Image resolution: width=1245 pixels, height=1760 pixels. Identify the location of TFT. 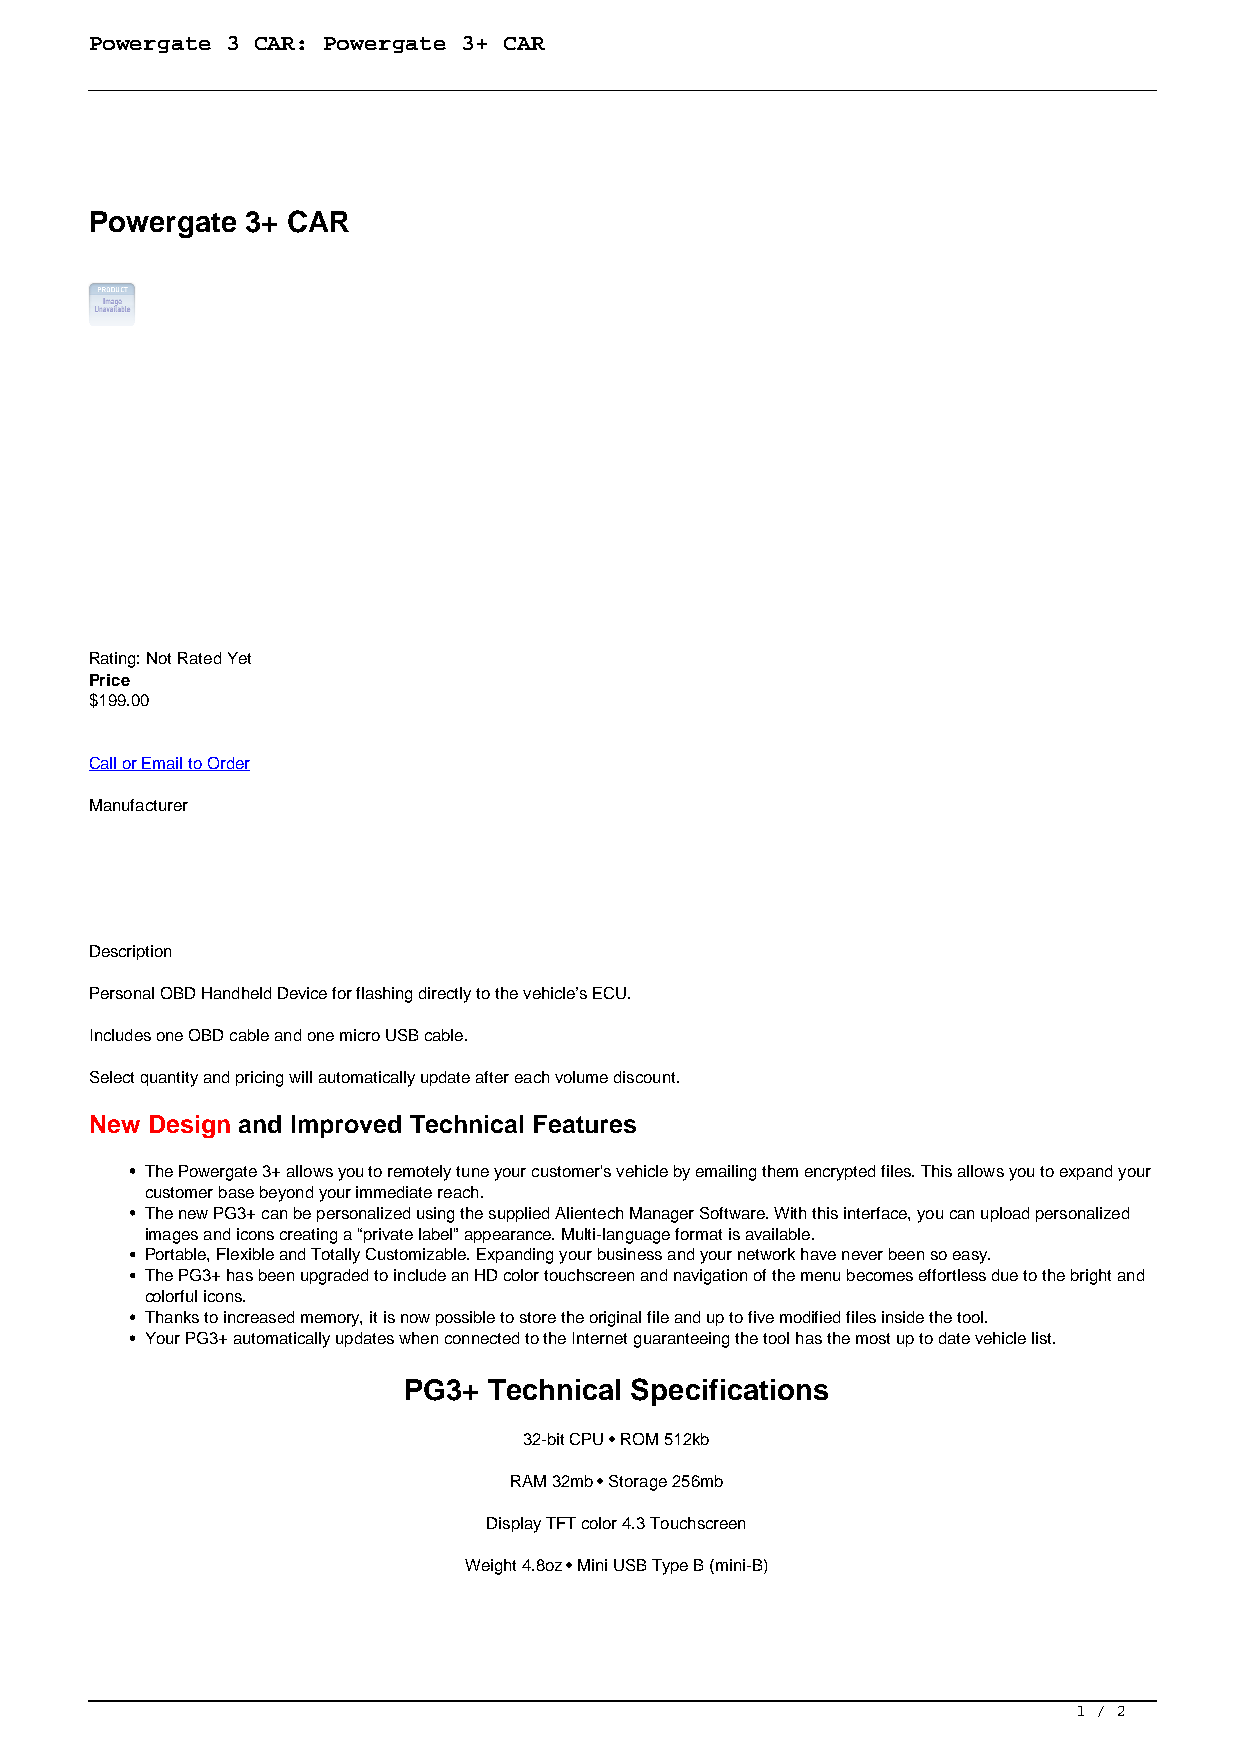
(561, 1523).
